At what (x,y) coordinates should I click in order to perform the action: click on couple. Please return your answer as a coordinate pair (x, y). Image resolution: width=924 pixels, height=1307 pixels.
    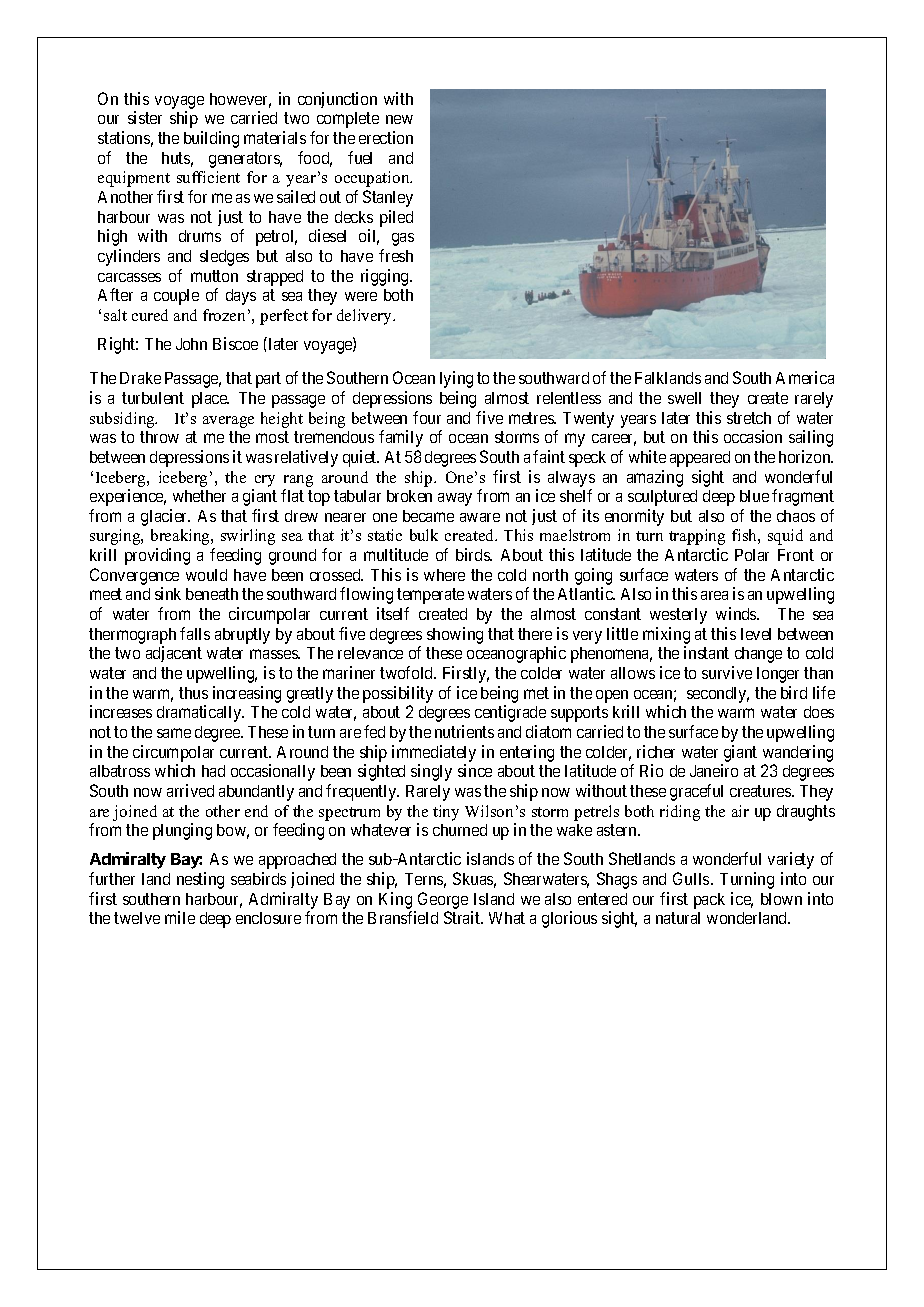
    Looking at the image, I should click on (176, 297).
